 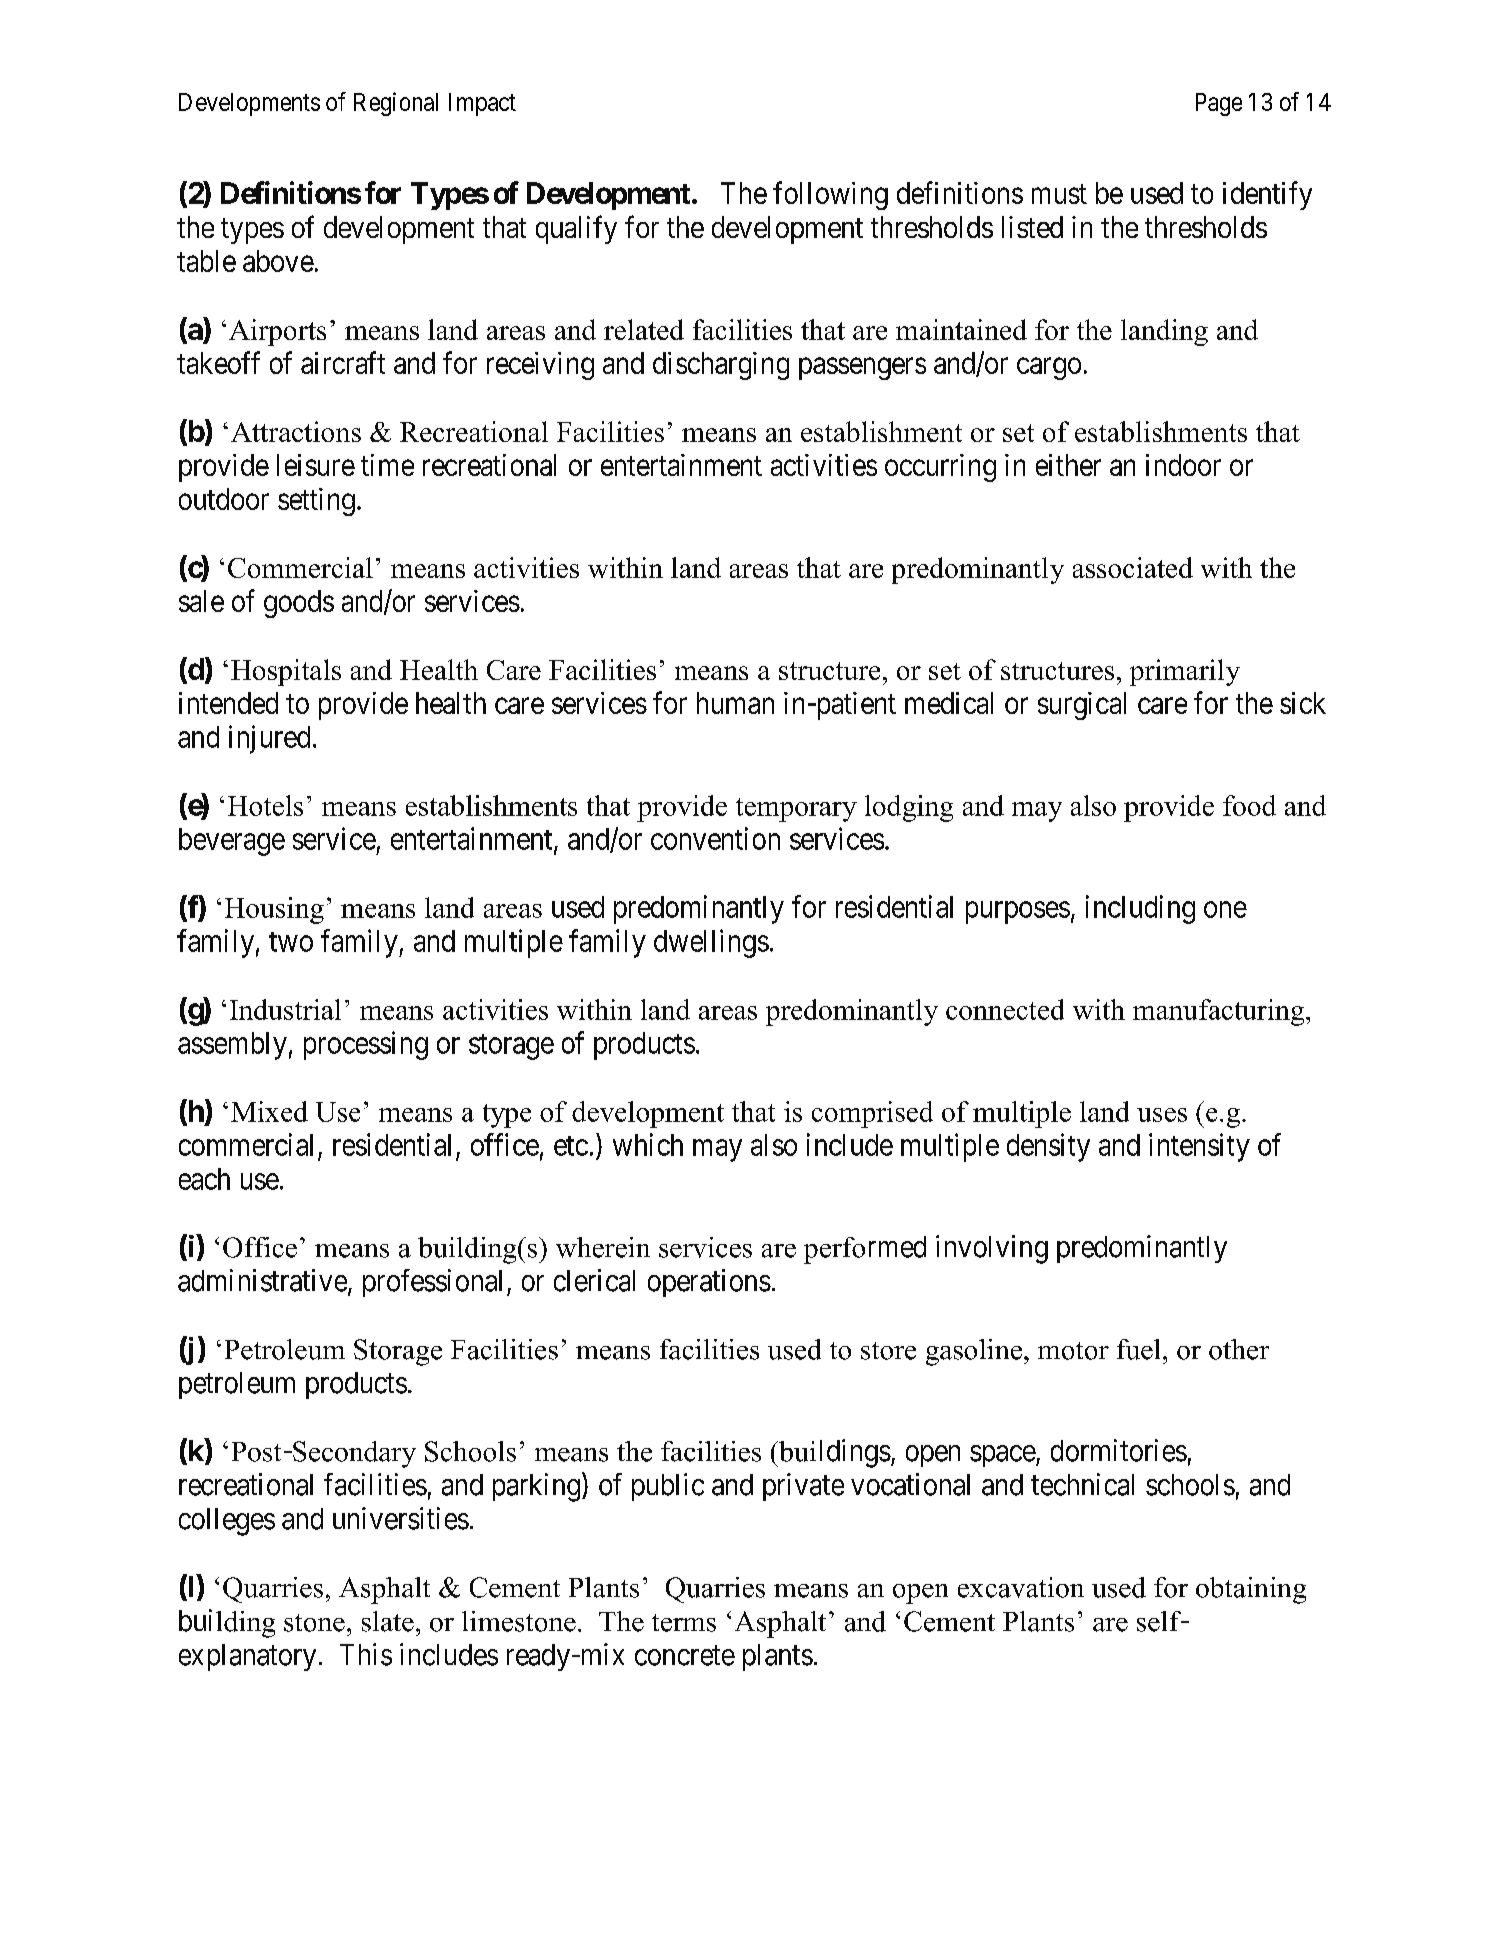 I want to click on Housing, so click(x=274, y=910).
